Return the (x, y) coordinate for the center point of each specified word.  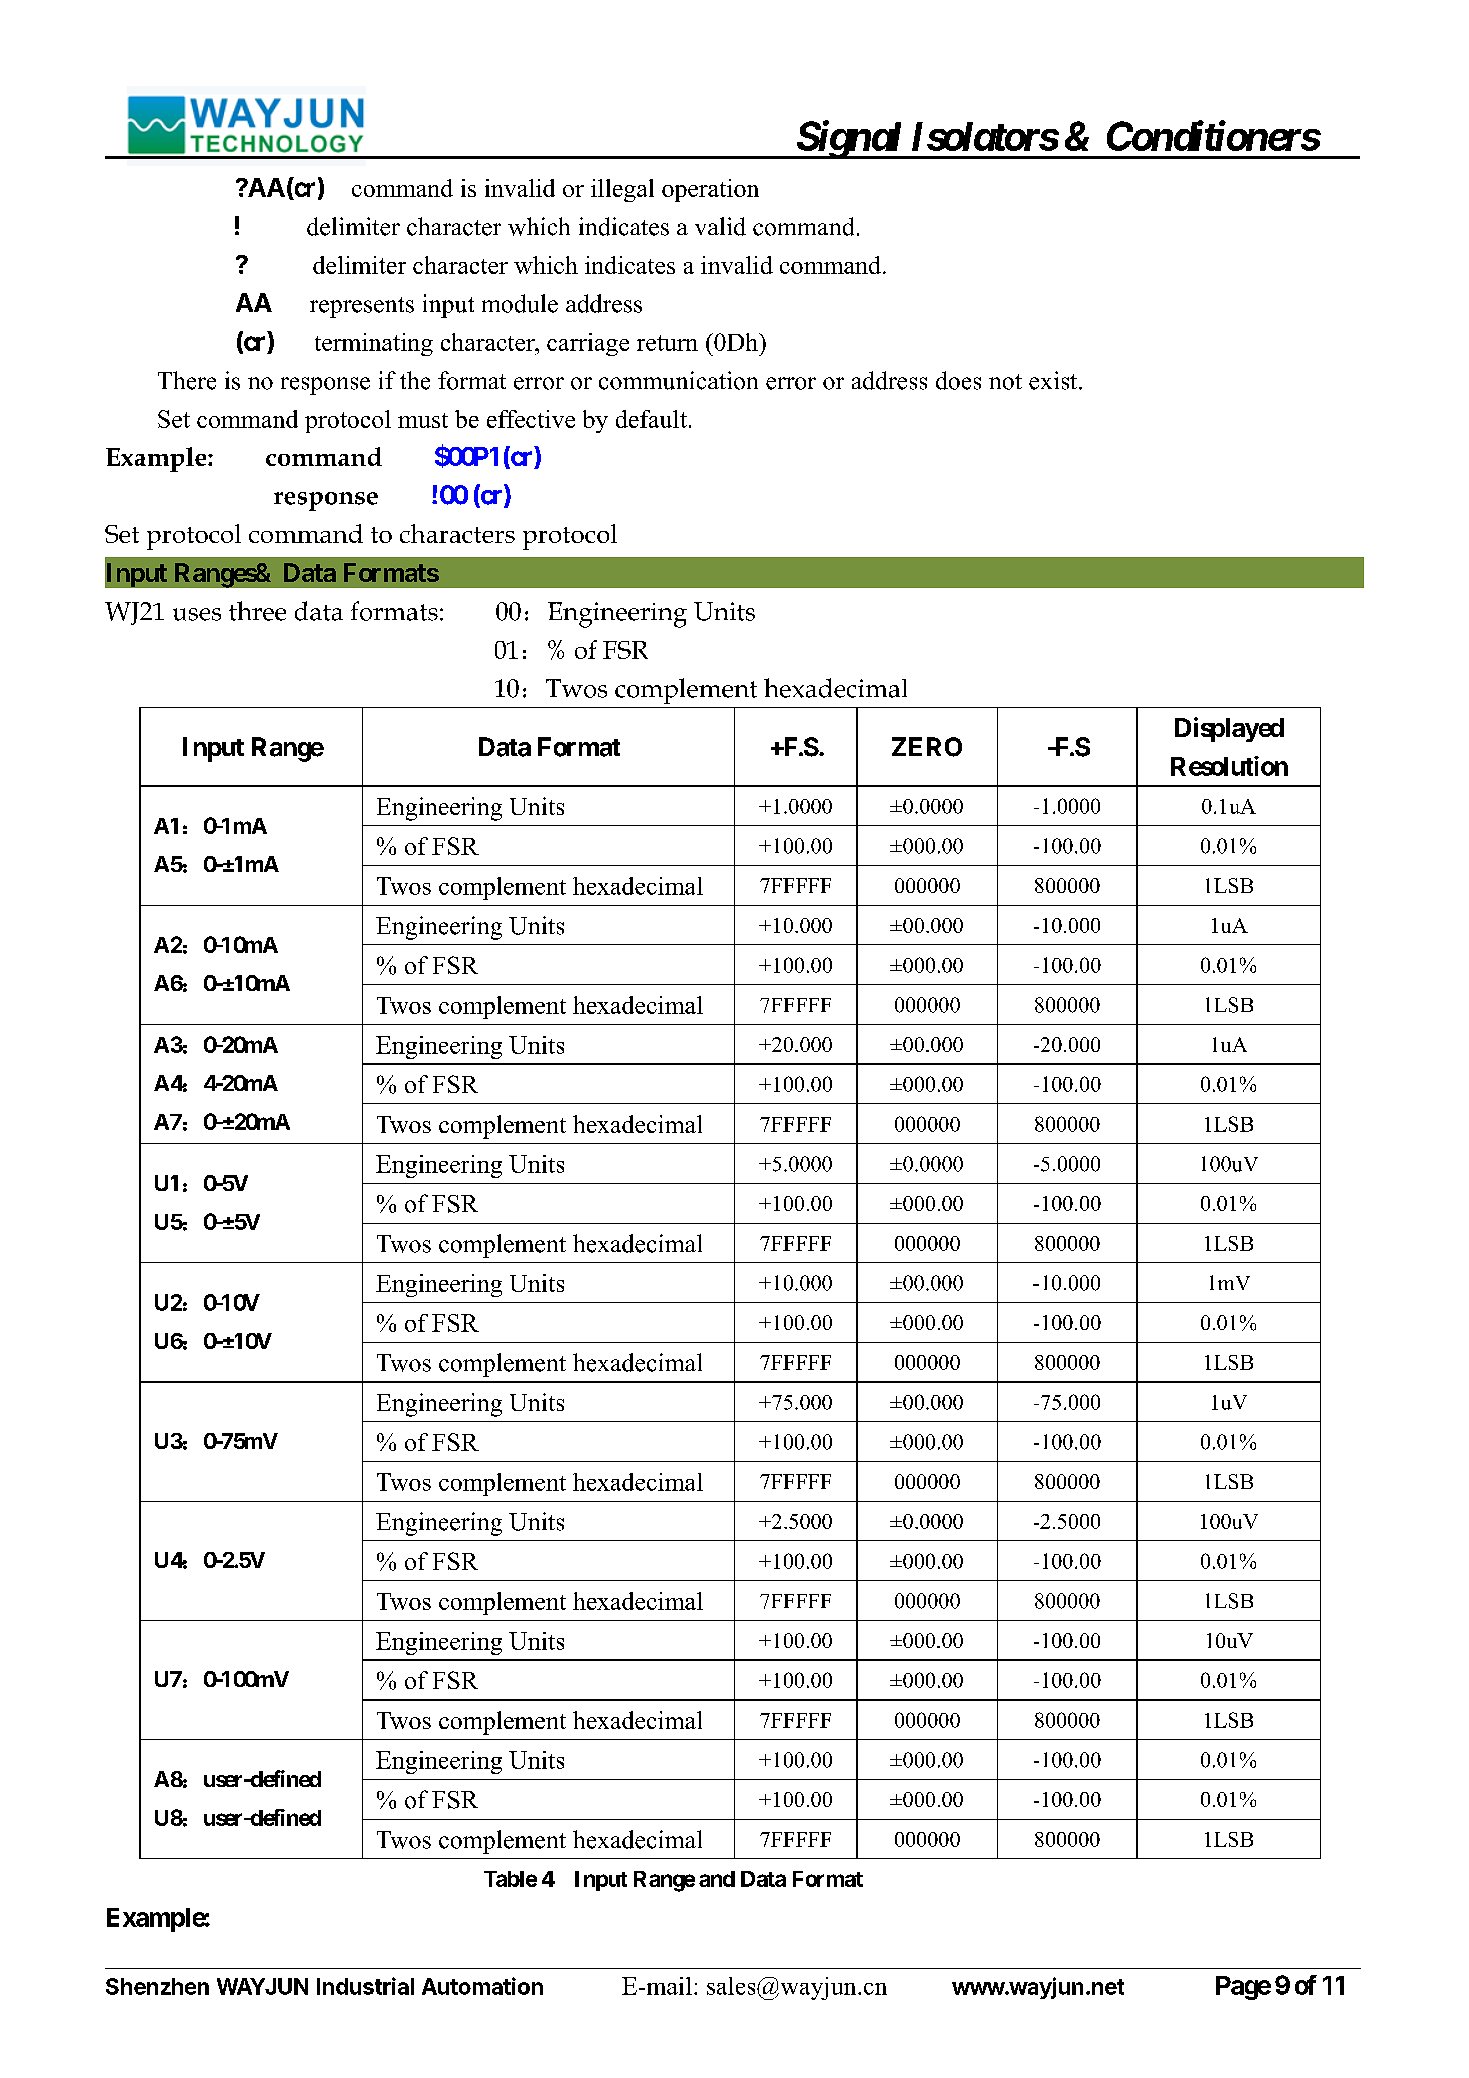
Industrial (365, 1986)
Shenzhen (157, 1986)
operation (710, 190)
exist (1054, 380)
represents (362, 307)
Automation (482, 1986)
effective (531, 419)
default (651, 419)
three (257, 611)
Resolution (1229, 766)
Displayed (1229, 729)
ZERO (927, 747)
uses (197, 614)
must (423, 420)
